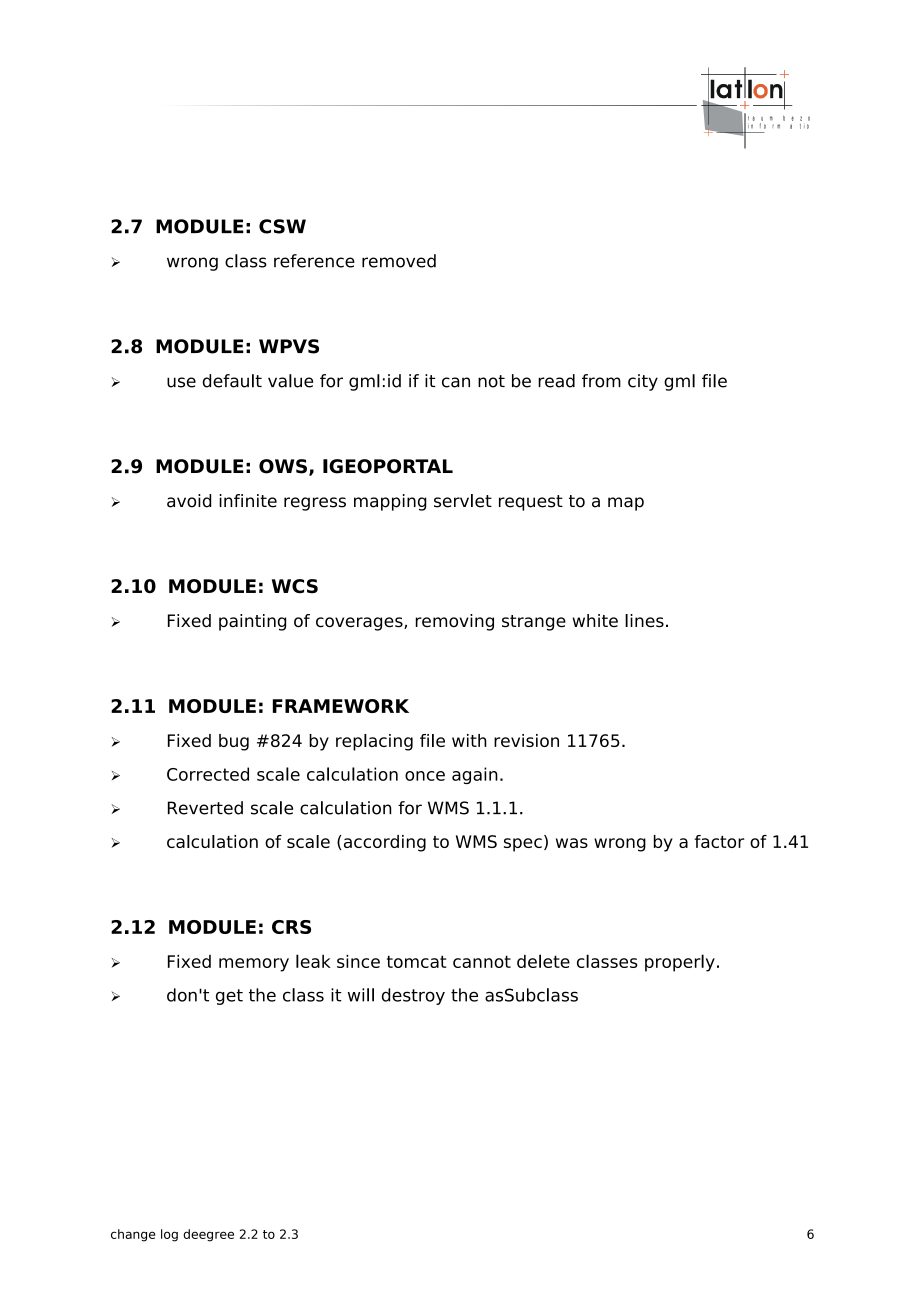  What do you see at coordinates (282, 226) in the screenshot?
I see `CSW` at bounding box center [282, 226].
